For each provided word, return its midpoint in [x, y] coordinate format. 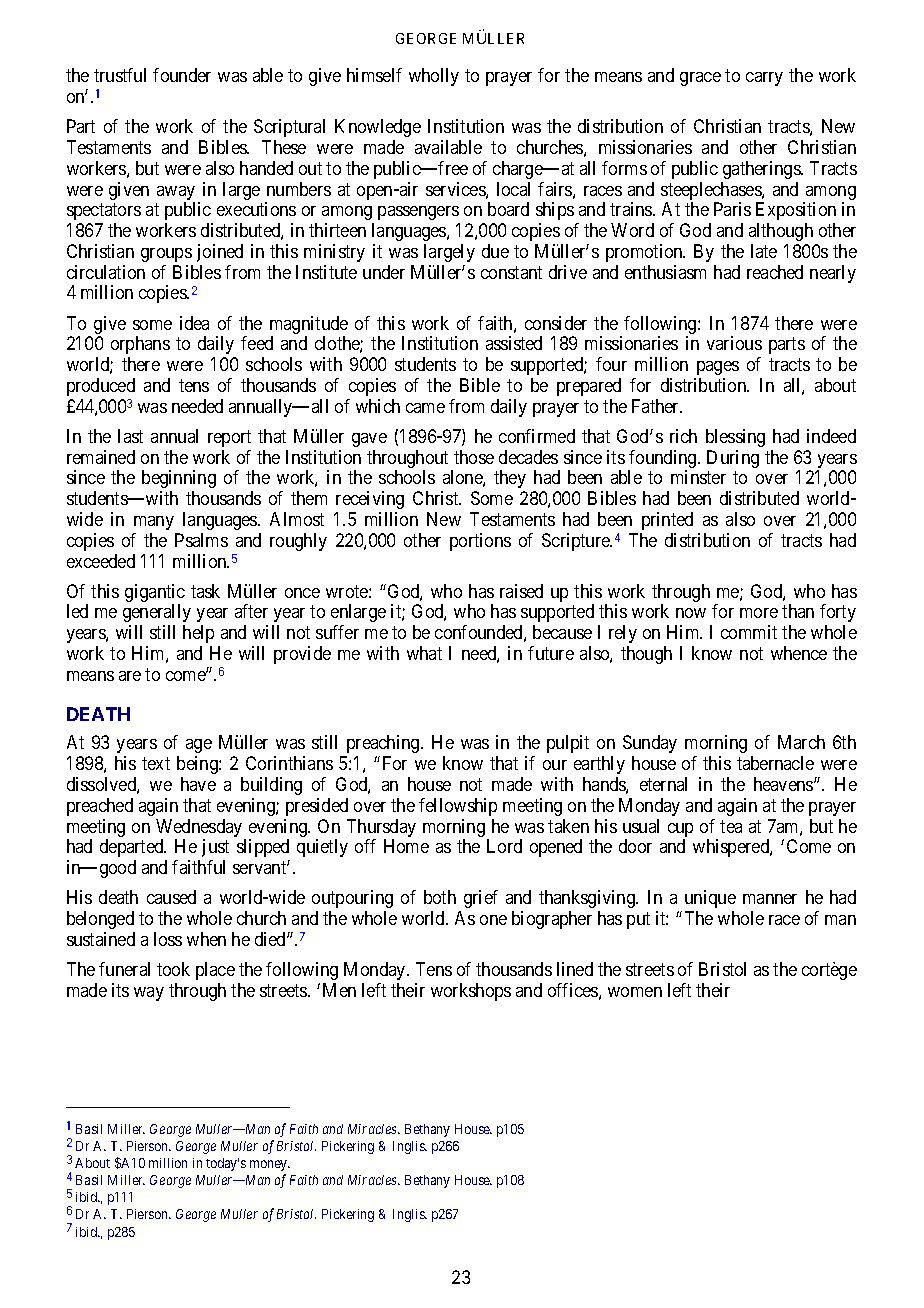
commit [749, 632]
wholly [434, 77]
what [424, 653]
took [173, 969]
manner [770, 899]
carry [764, 79]
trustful [120, 75]
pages [718, 368]
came [425, 408]
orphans [140, 345]
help [198, 634]
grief [481, 899]
